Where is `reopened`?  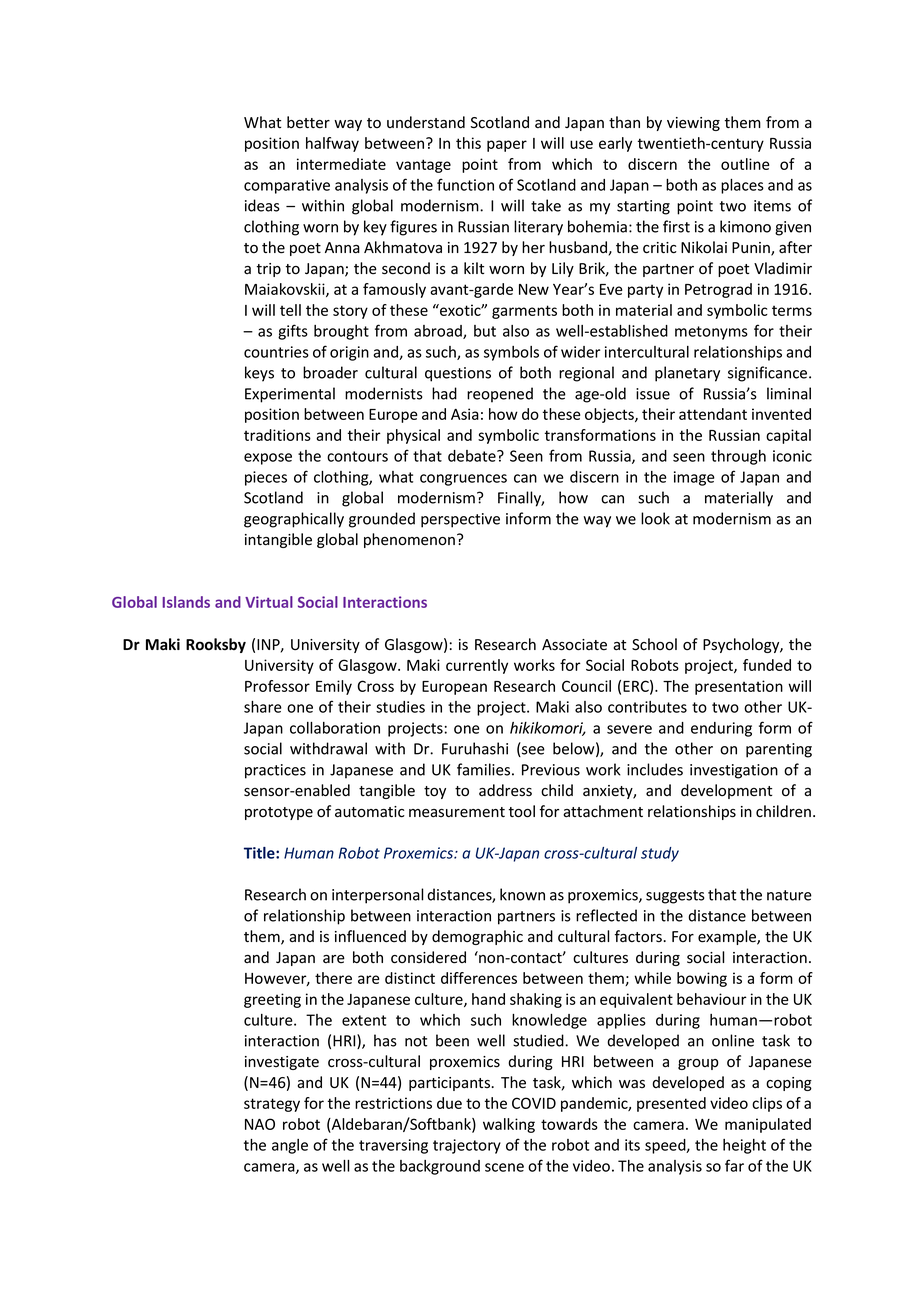
reopened is located at coordinates (500, 395).
